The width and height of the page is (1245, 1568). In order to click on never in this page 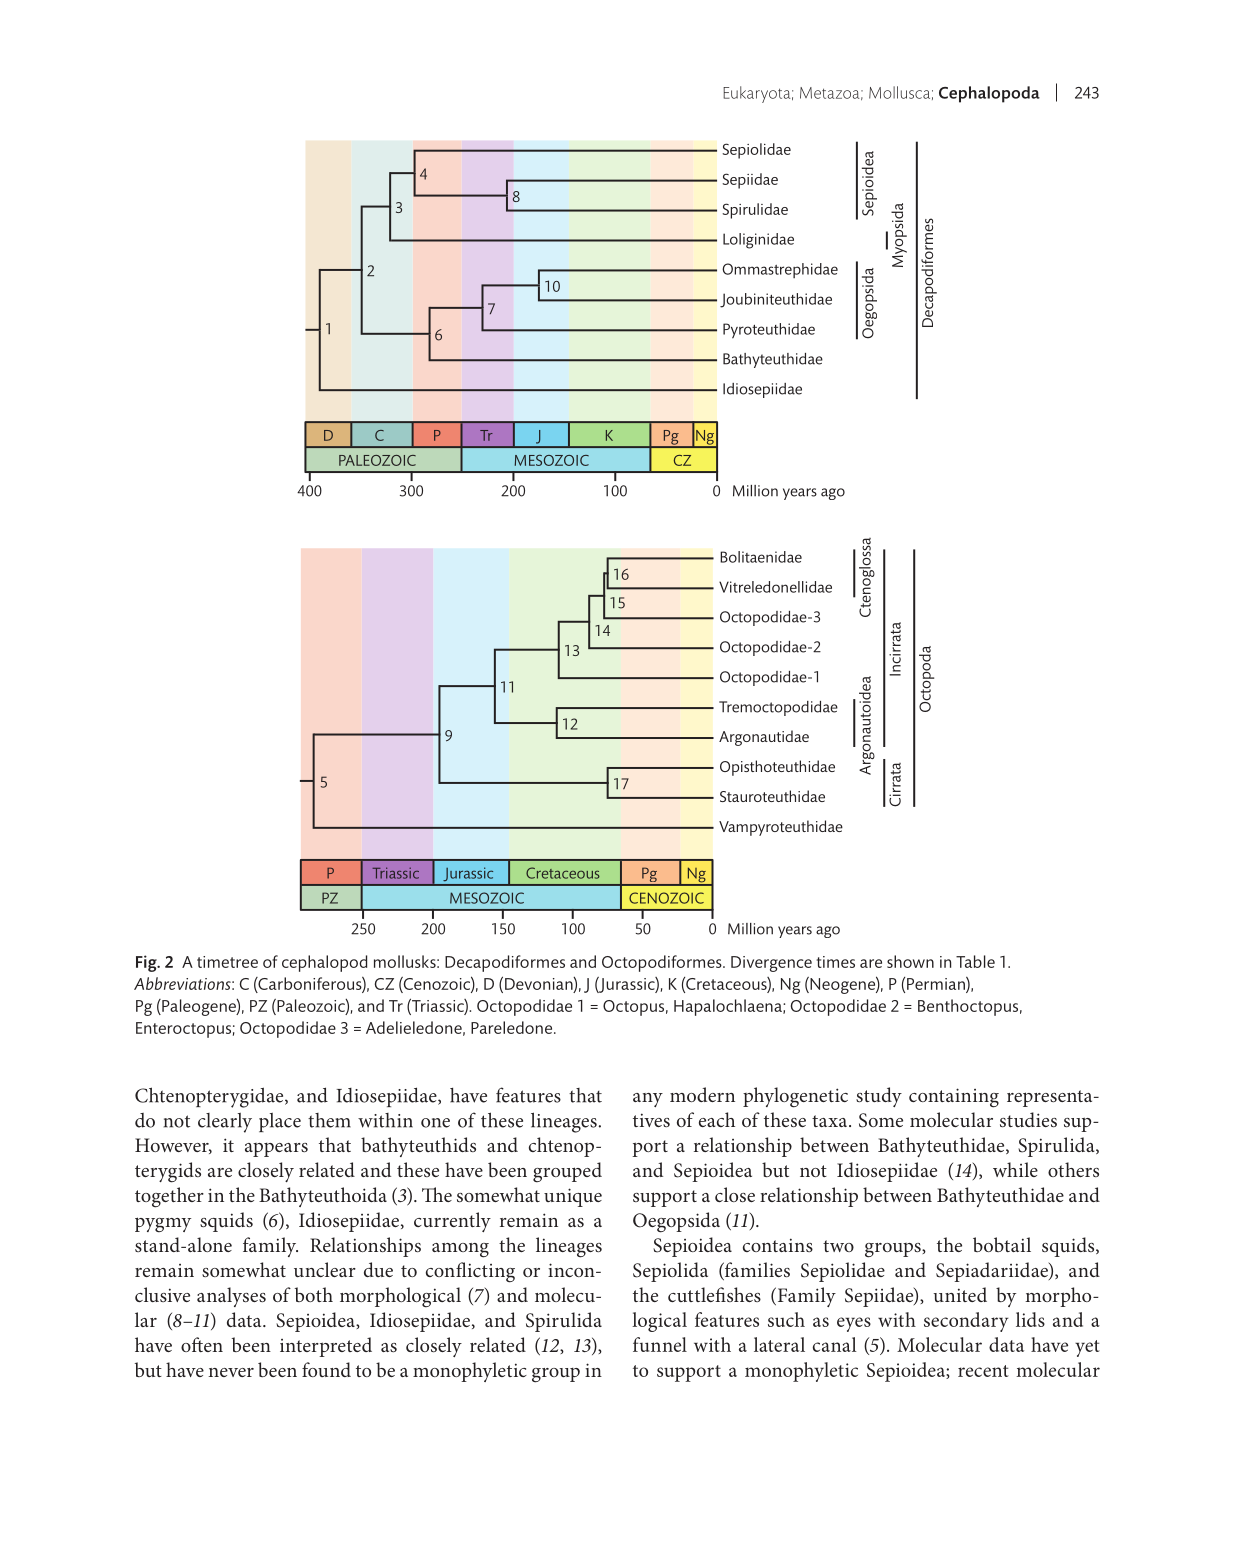, I will do `click(231, 1372)`.
